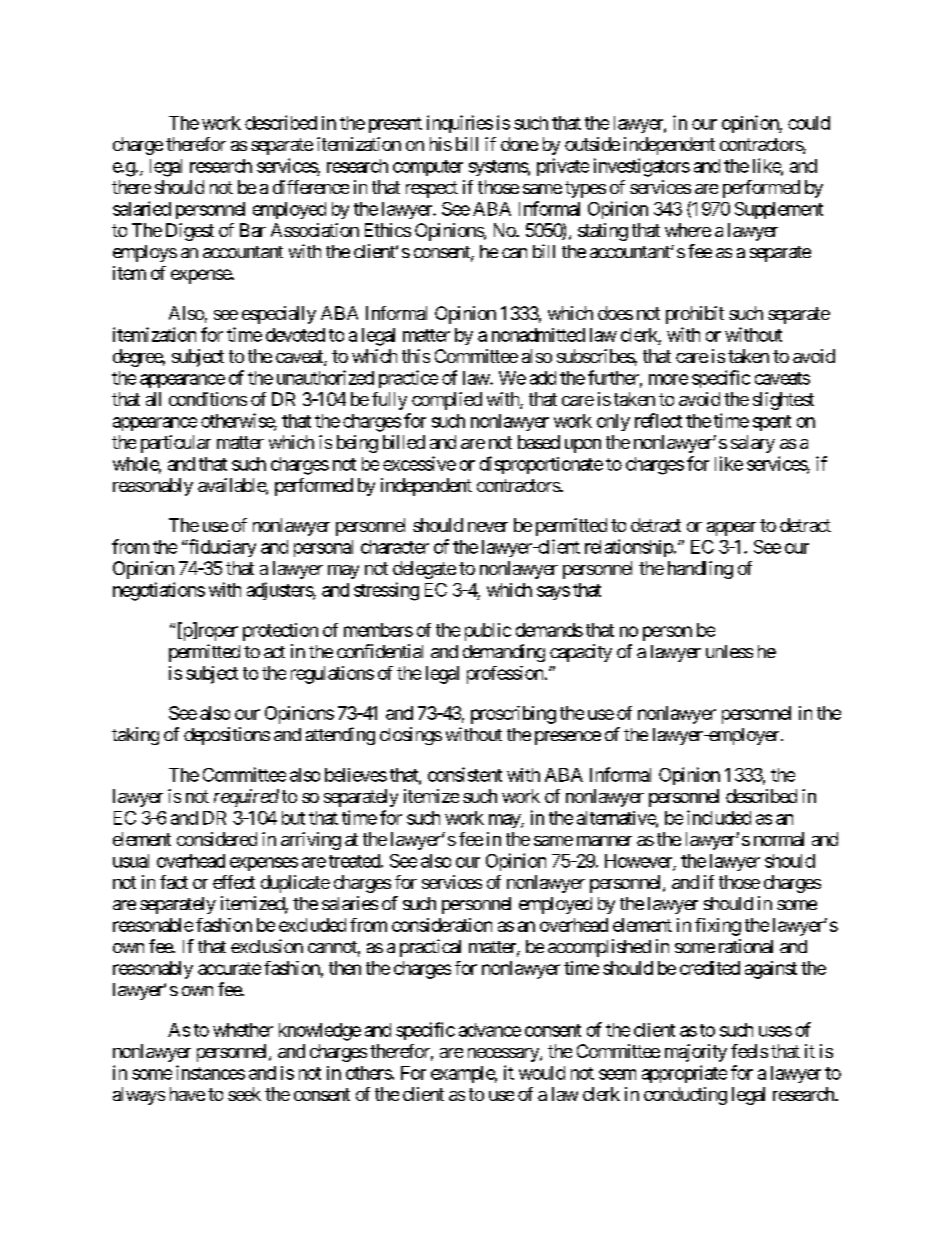 Image resolution: width=952 pixels, height=1233 pixels. I want to click on have, so click(187, 1094).
